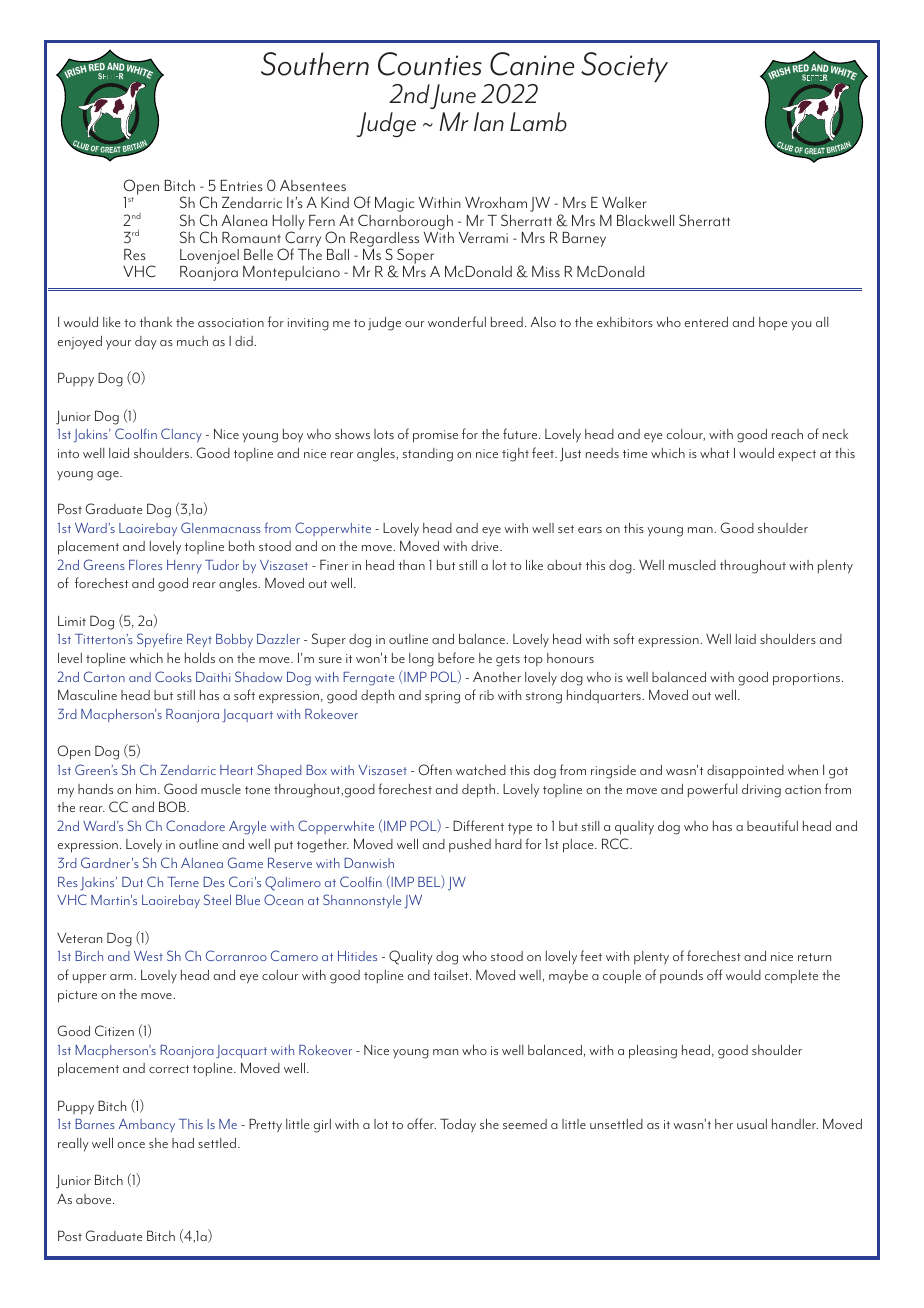 This screenshot has width=924, height=1308. I want to click on Entries, so click(242, 185).
